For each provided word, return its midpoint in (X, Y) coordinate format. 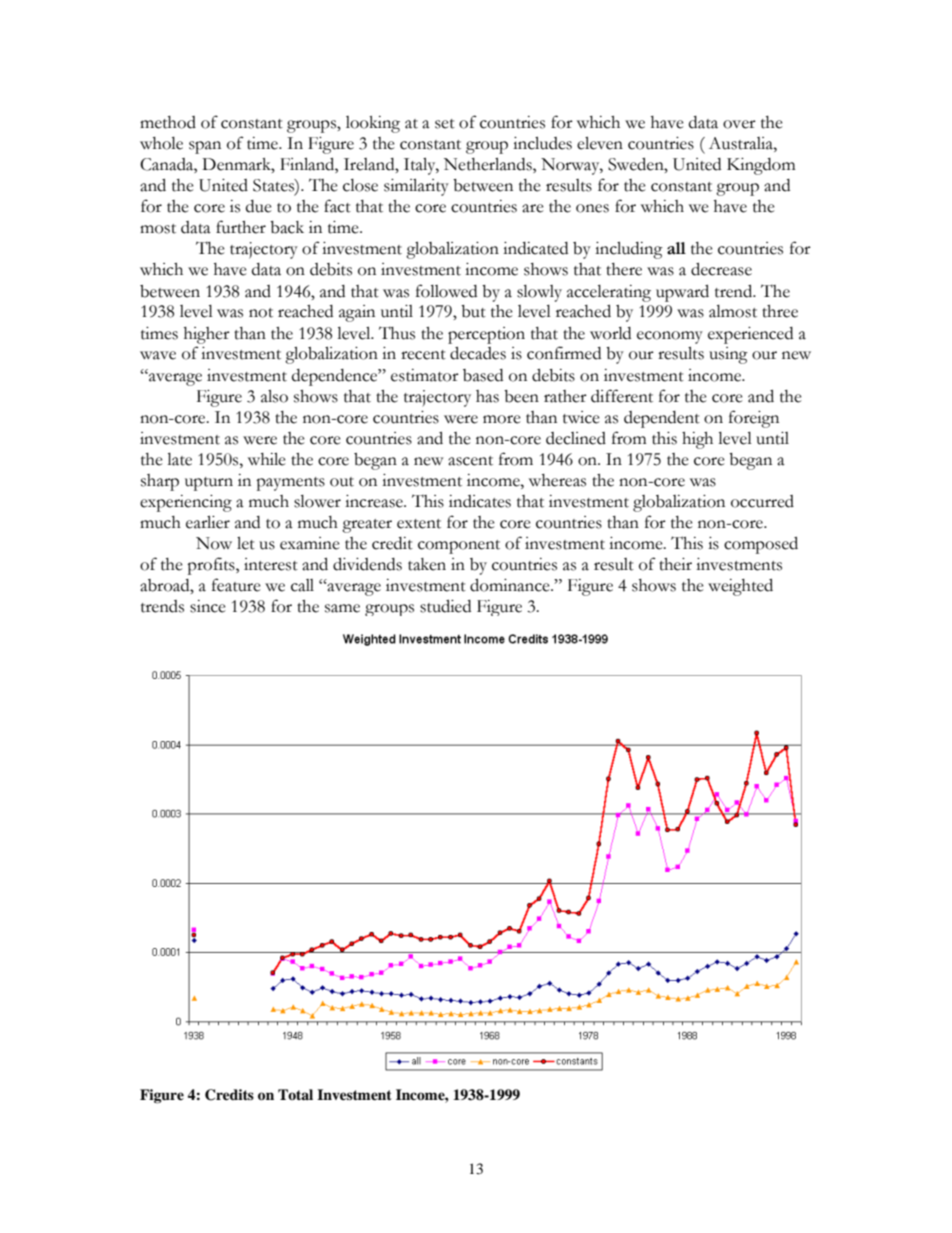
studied (445, 606)
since (208, 606)
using (728, 355)
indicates (480, 501)
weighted (740, 587)
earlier (208, 522)
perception (486, 335)
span (205, 147)
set (445, 124)
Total (295, 1094)
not (261, 313)
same (342, 608)
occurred (762, 501)
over (739, 124)
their (675, 564)
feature (236, 585)
